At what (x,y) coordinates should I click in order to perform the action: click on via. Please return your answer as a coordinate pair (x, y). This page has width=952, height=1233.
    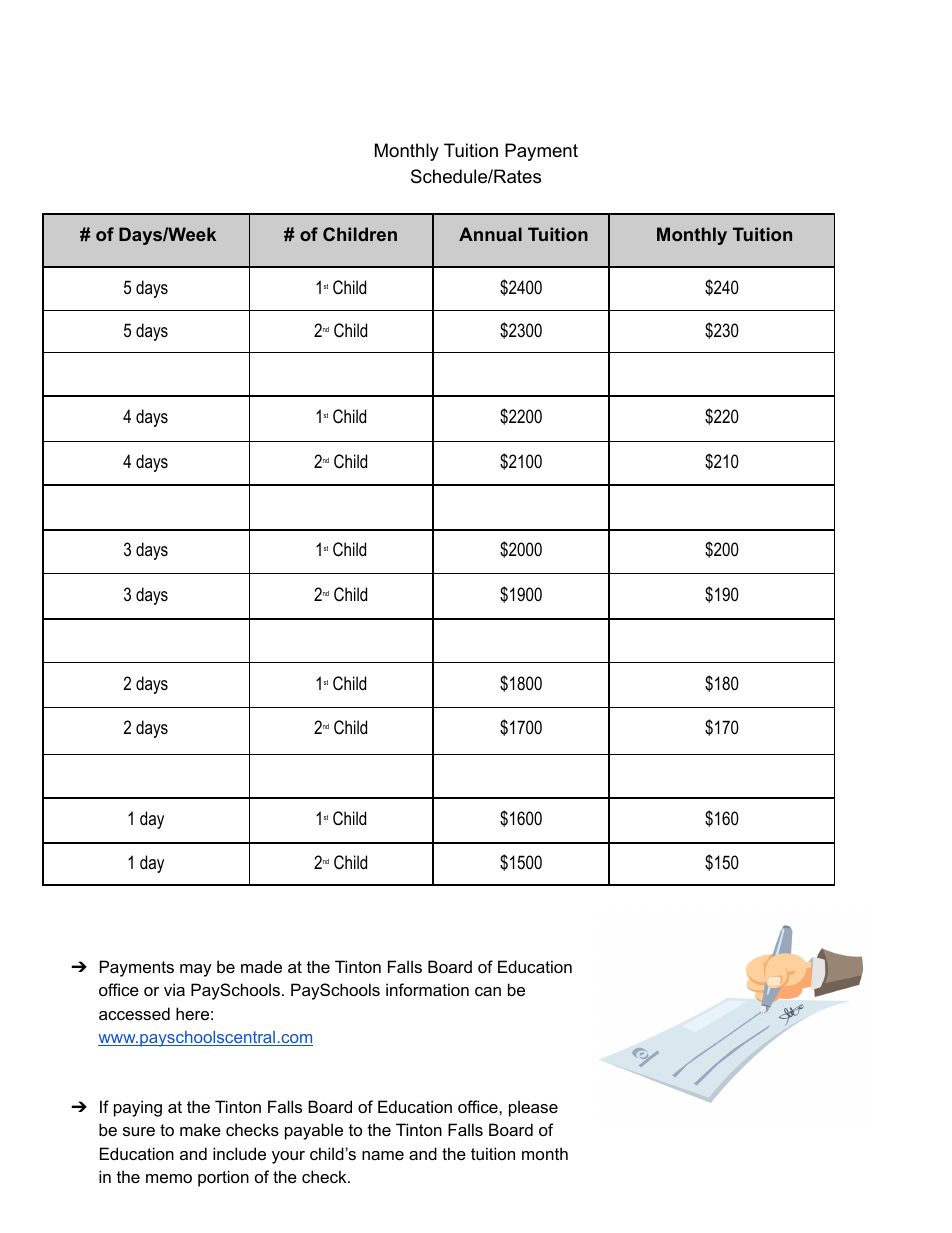
    Looking at the image, I should click on (174, 989).
